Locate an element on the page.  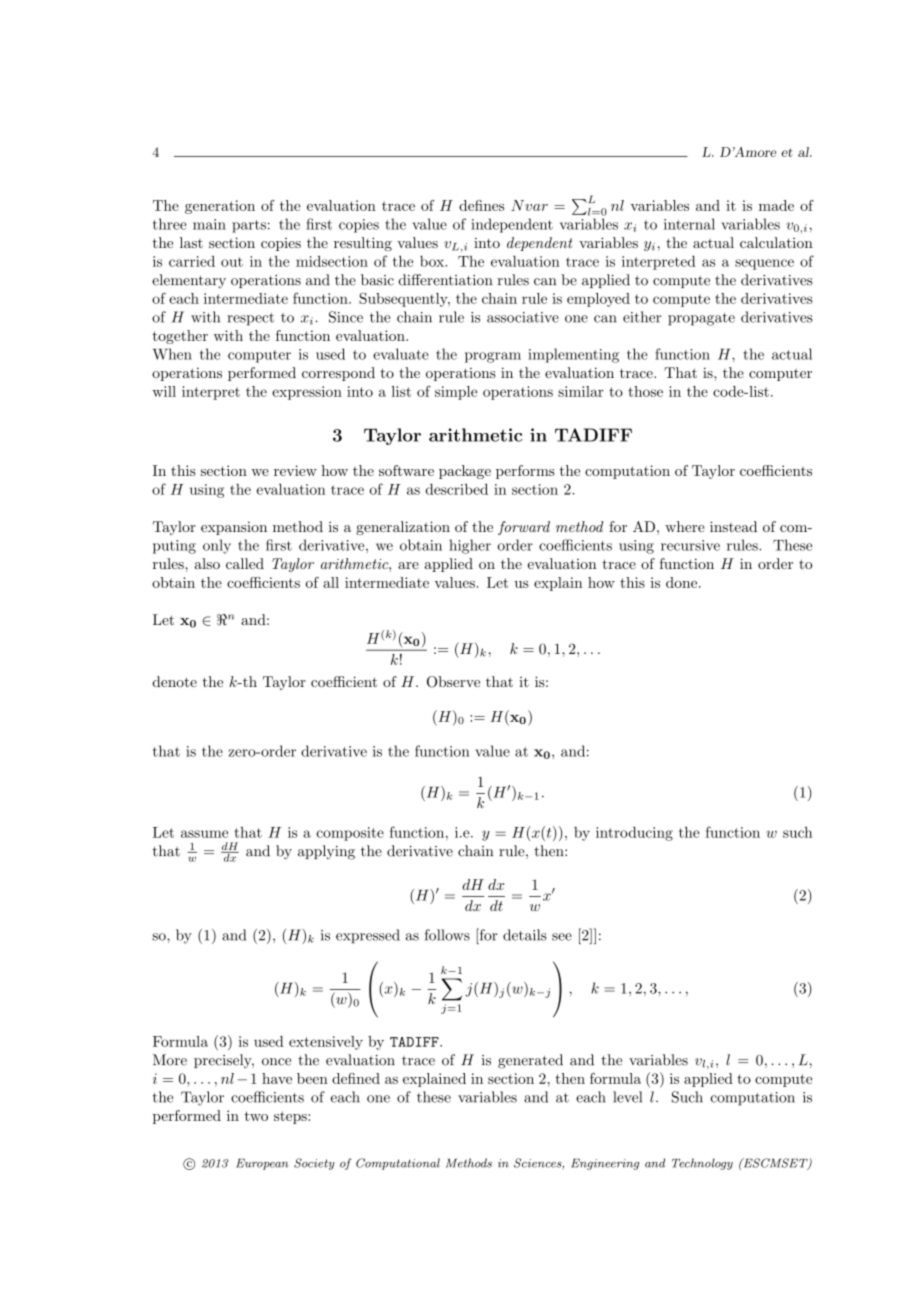
done is located at coordinates (683, 582).
